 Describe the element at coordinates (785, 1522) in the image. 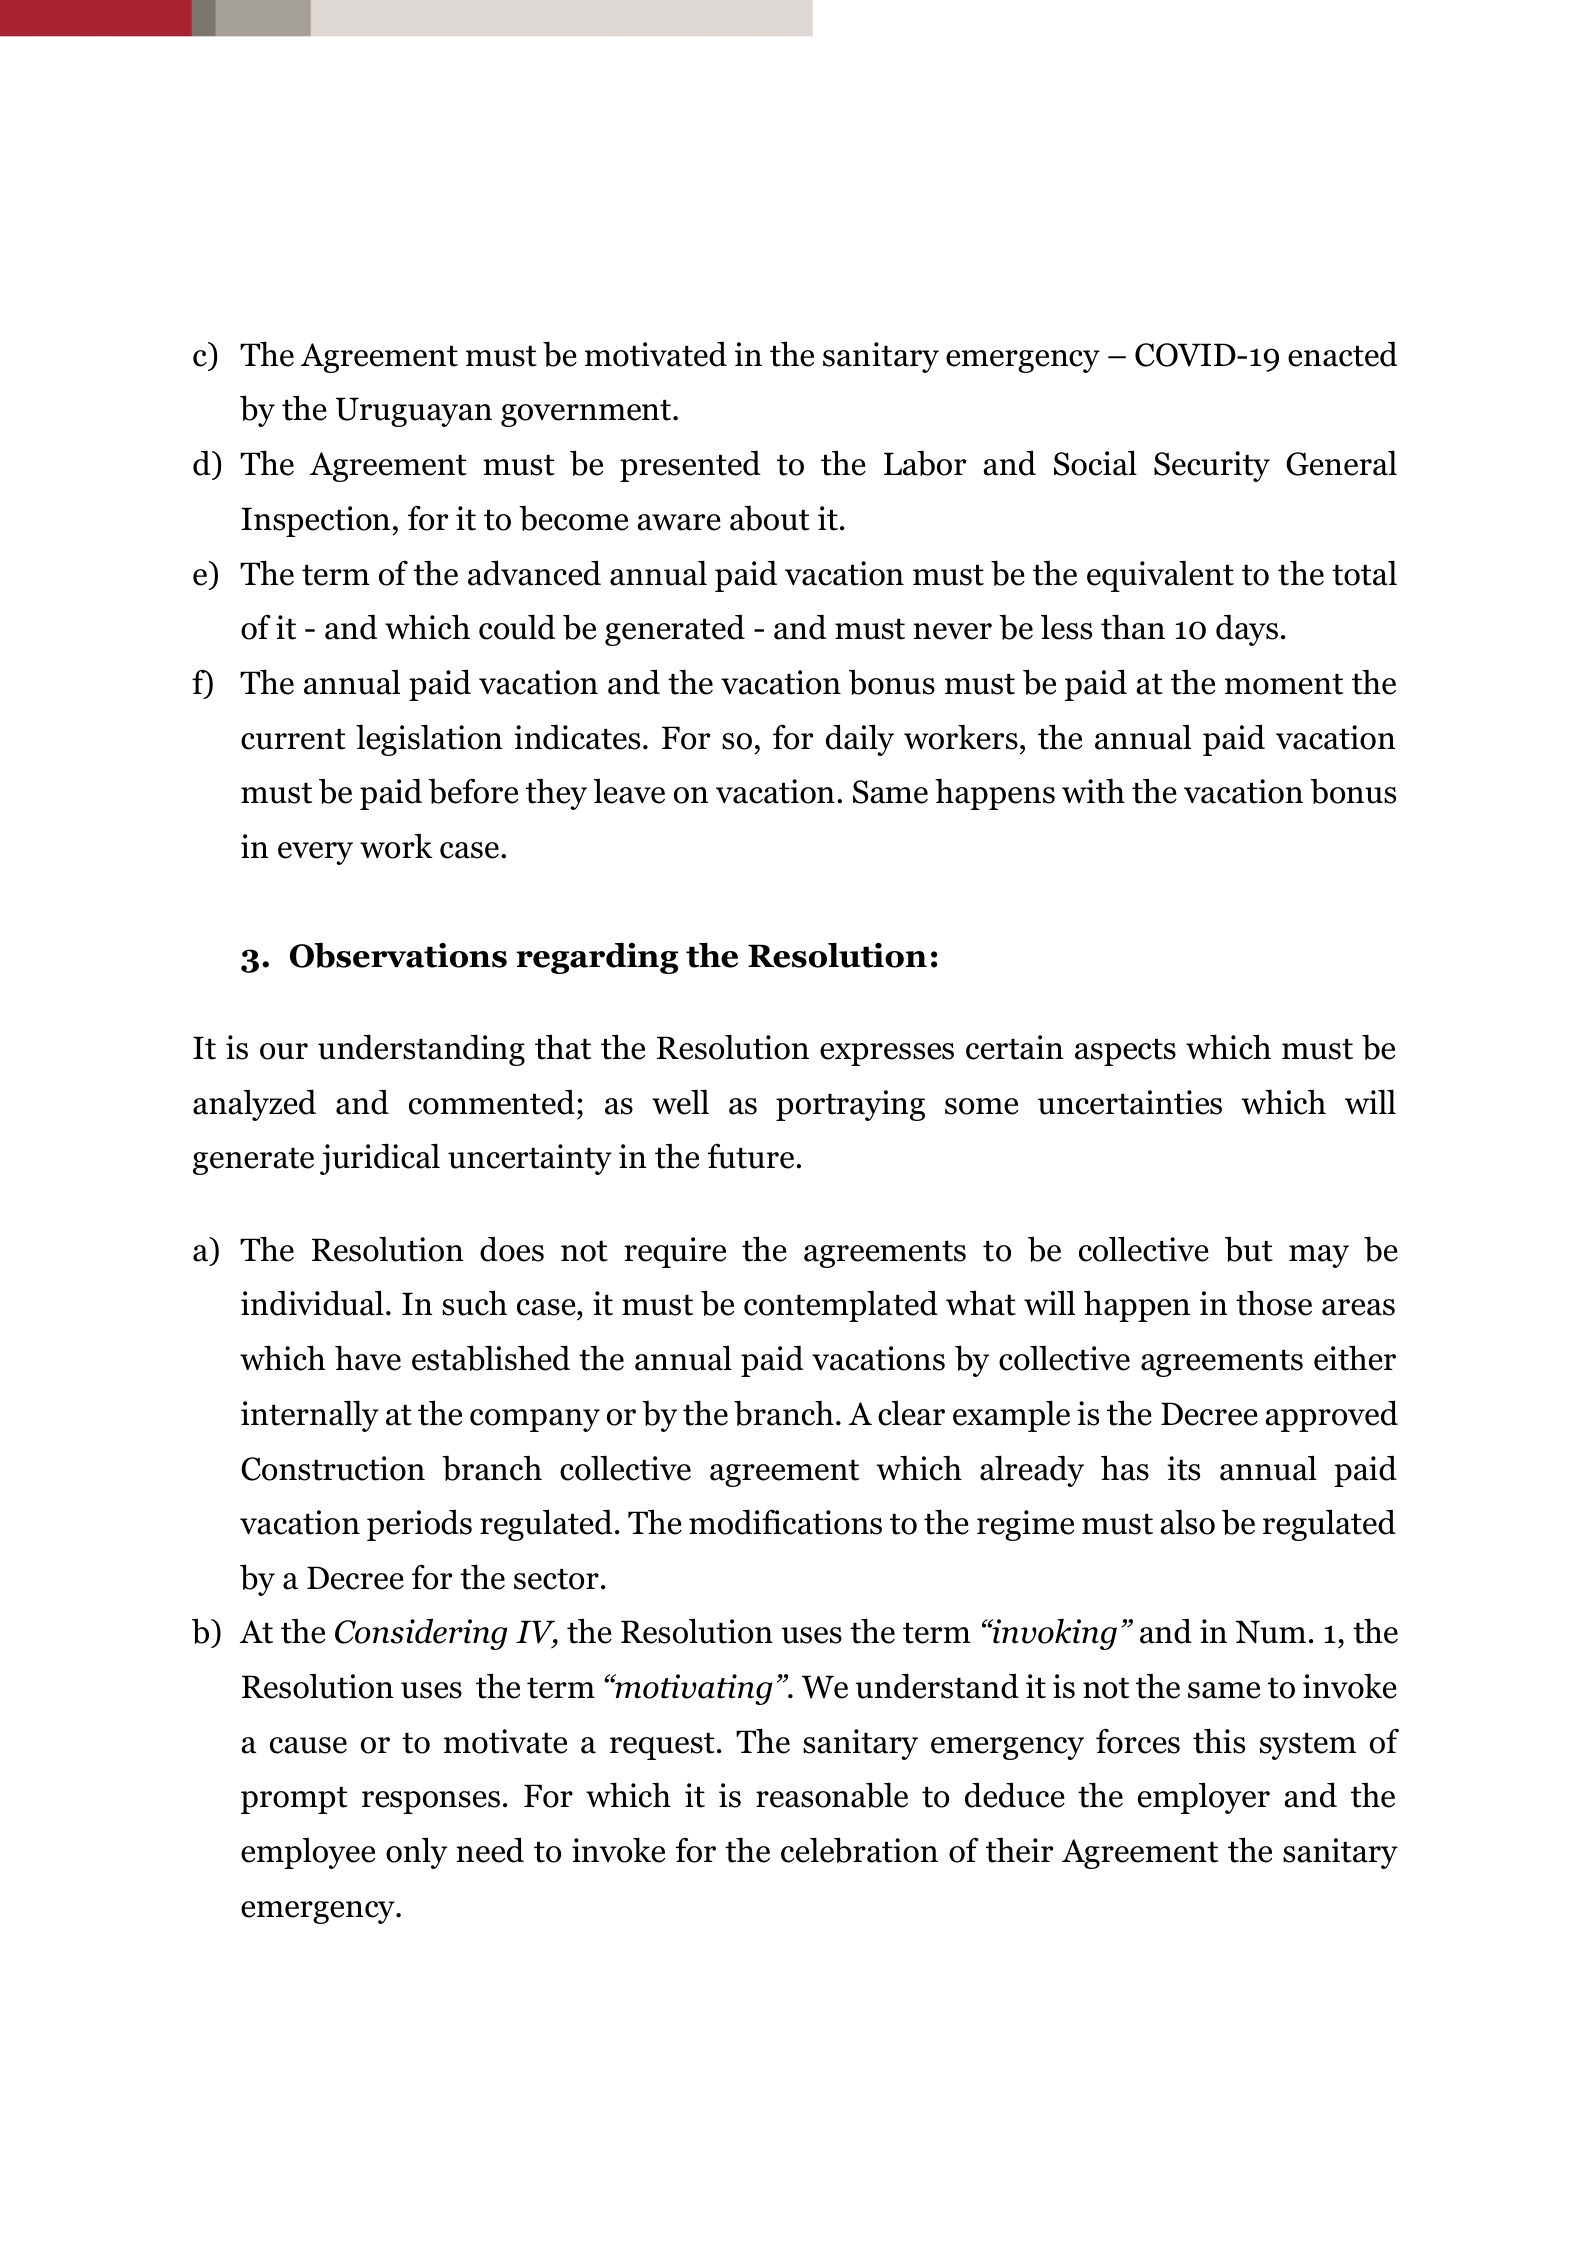

I see `modifications` at that location.
